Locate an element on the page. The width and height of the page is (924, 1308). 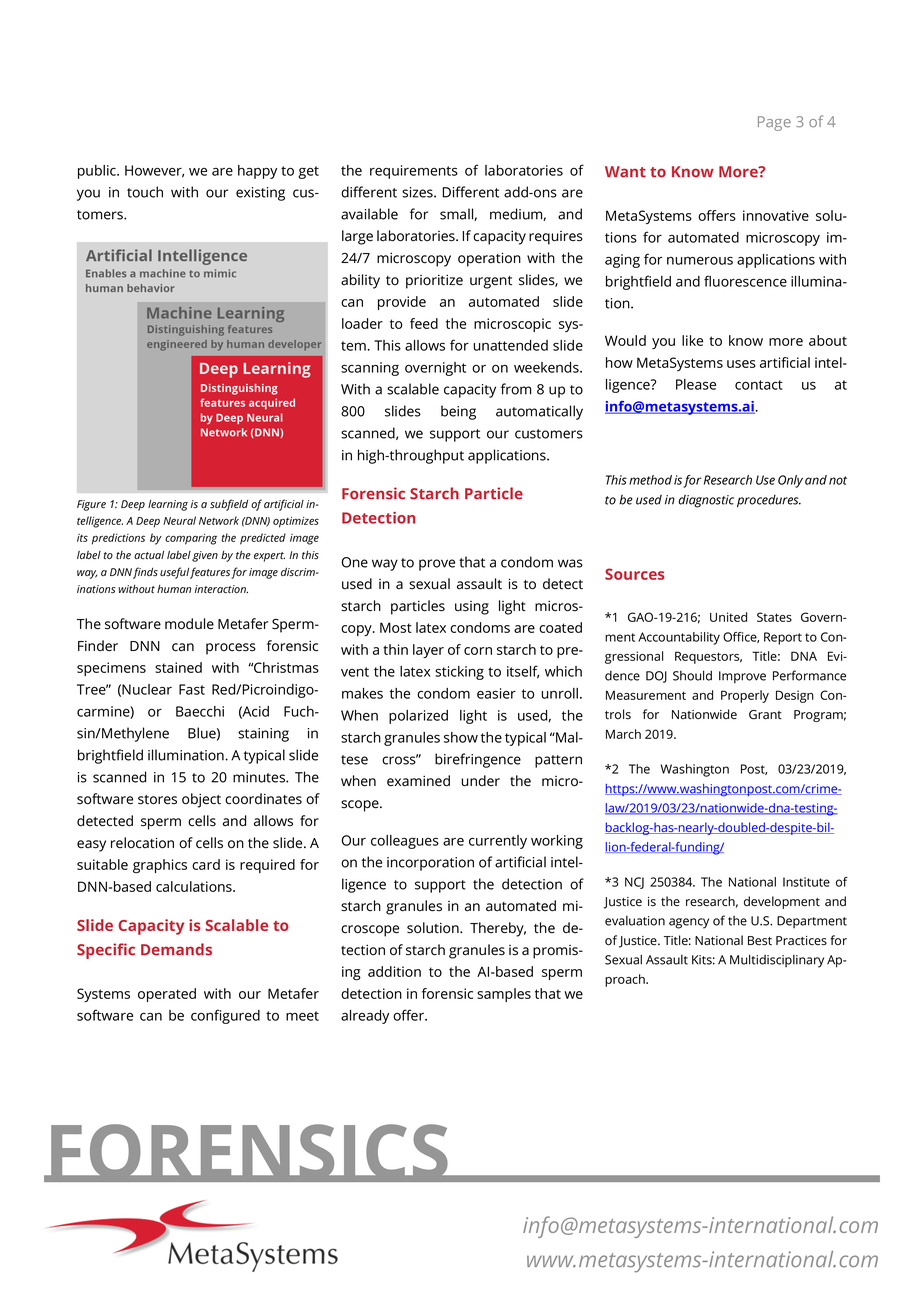
object is located at coordinates (201, 800).
